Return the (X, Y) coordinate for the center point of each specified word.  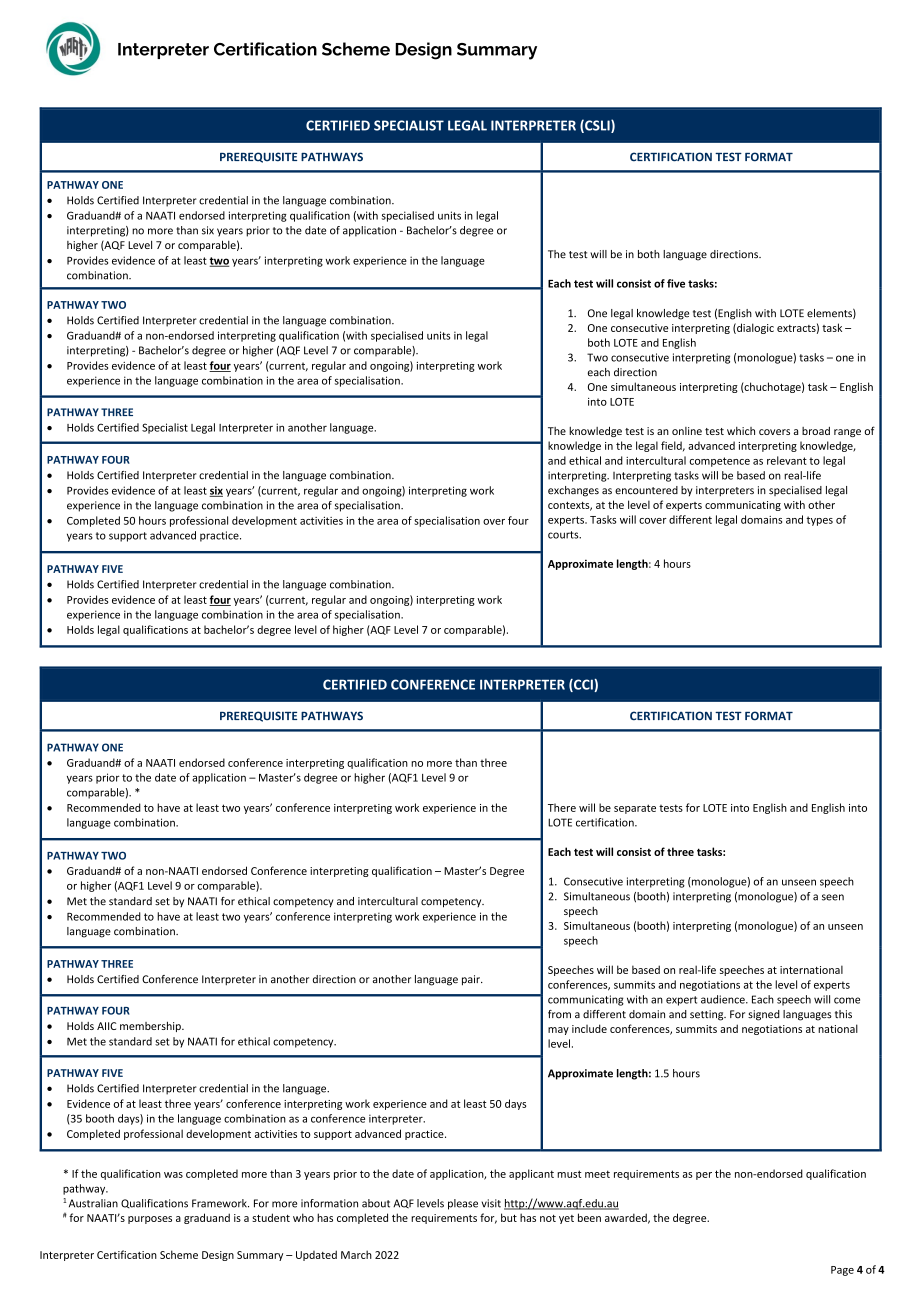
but (509, 1217)
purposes (150, 1220)
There (562, 807)
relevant (787, 460)
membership (151, 1026)
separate (635, 809)
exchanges (573, 491)
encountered (646, 490)
